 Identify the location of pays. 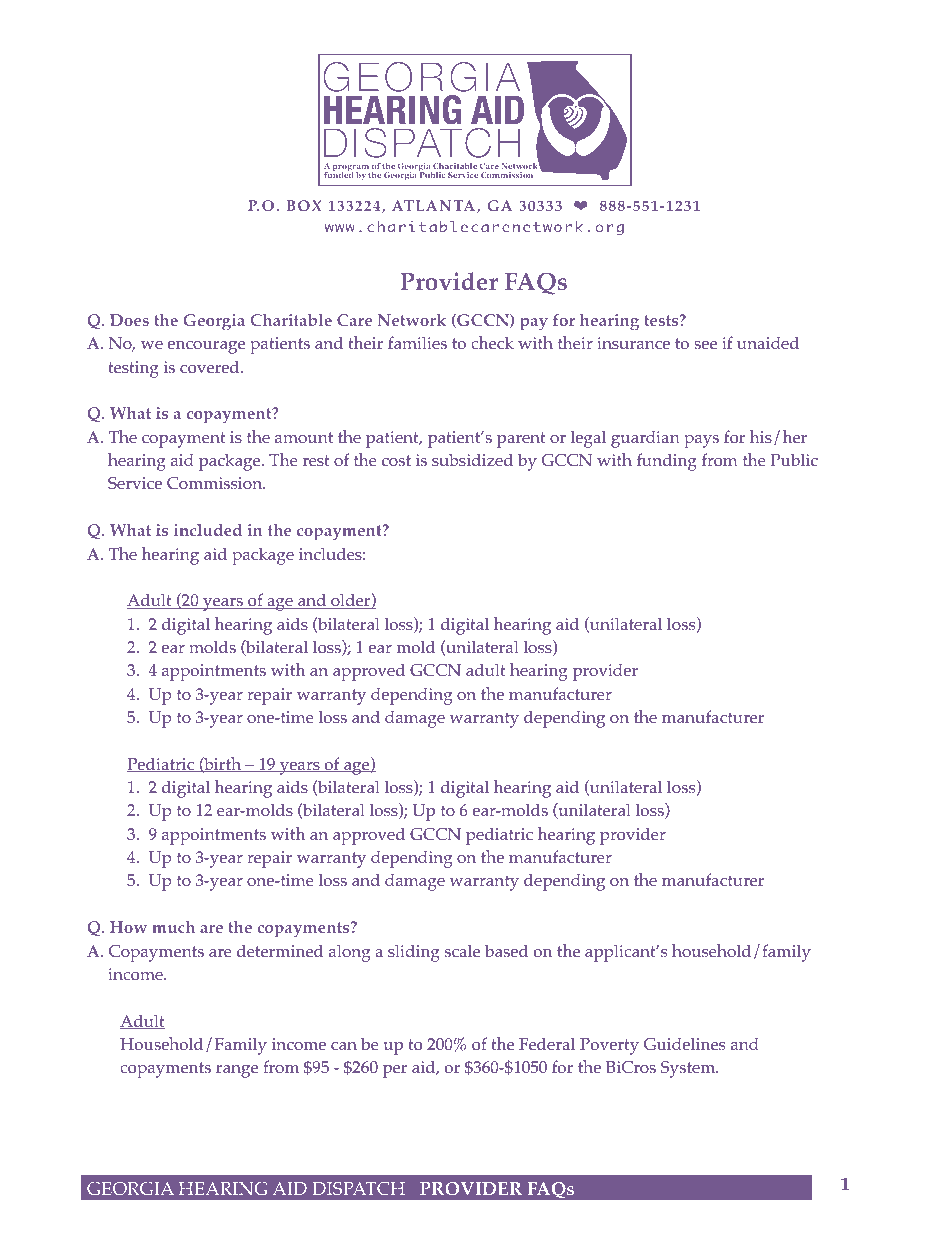
(701, 441).
